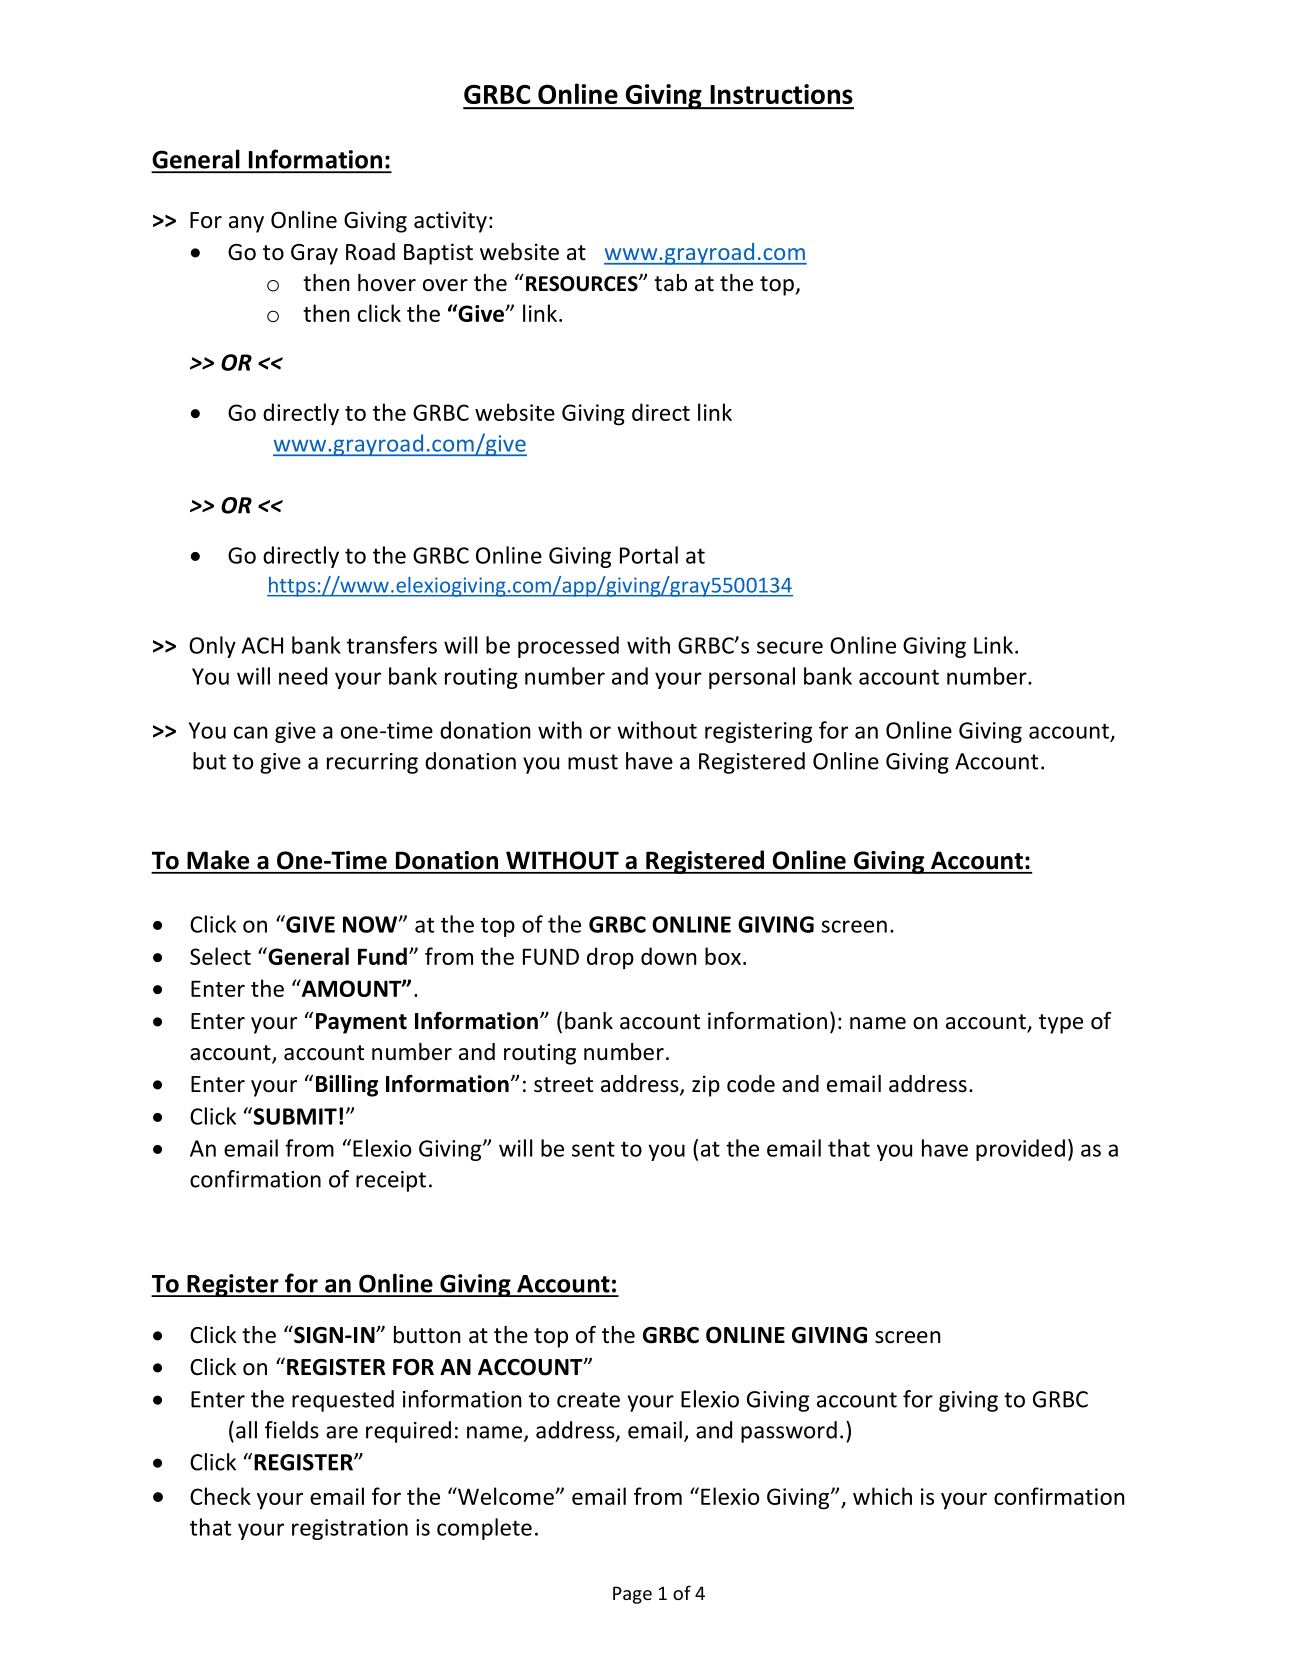 The height and width of the image is (1668, 1289). Describe the element at coordinates (593, 1149) in the image. I see `sent` at that location.
